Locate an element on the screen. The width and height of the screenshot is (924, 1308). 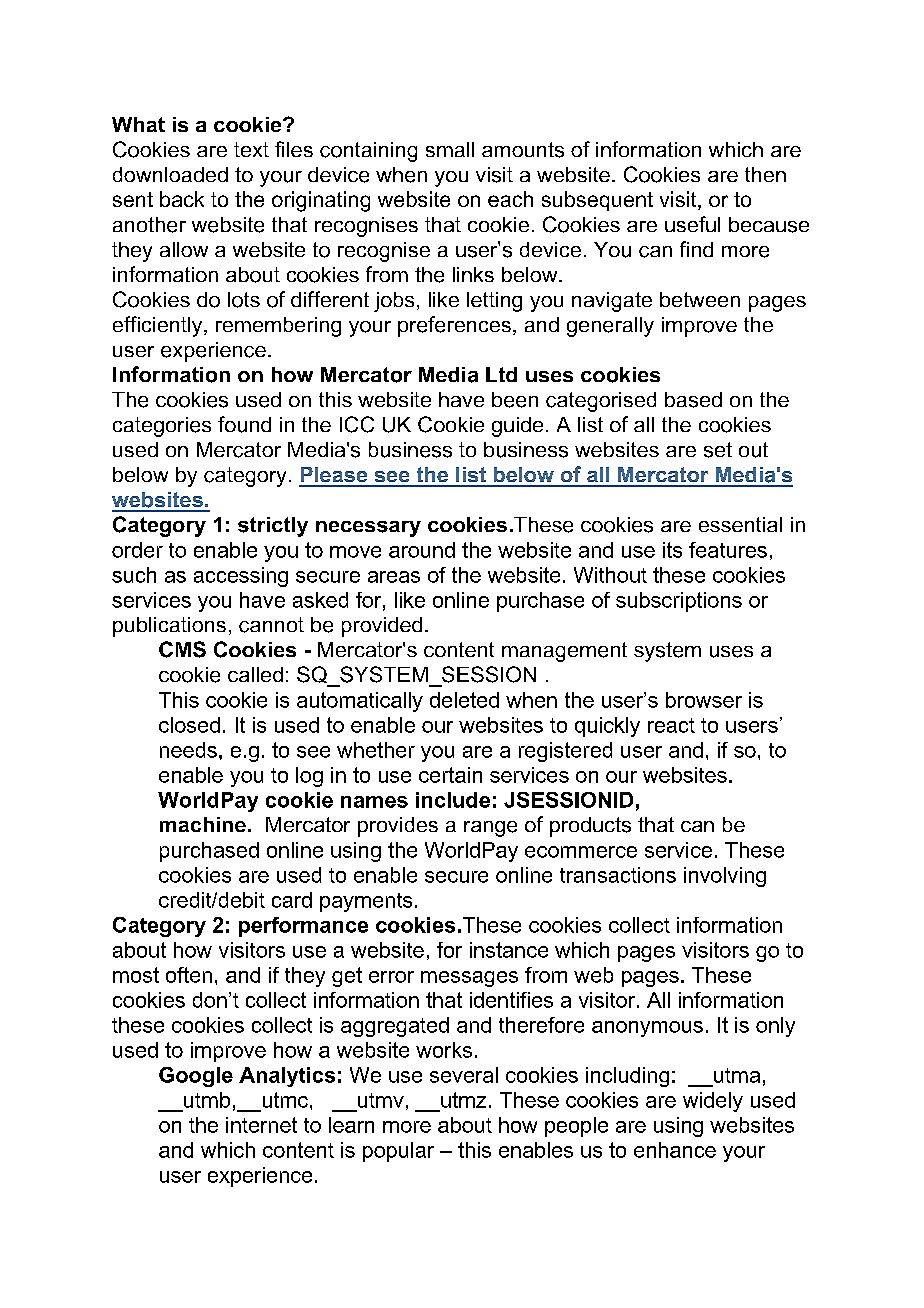
text is located at coordinates (251, 149).
